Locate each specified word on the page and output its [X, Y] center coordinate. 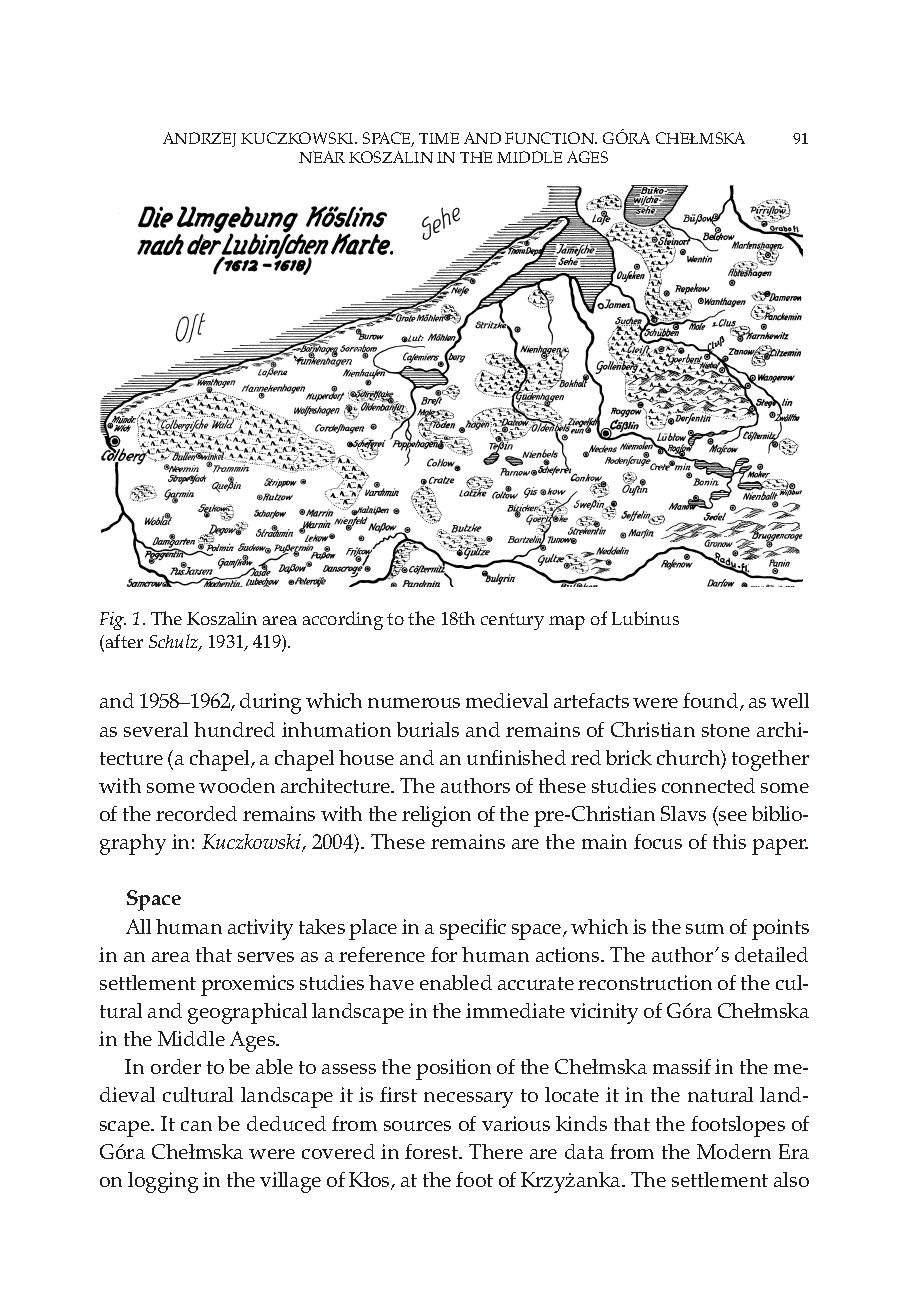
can [196, 1126]
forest [433, 1151]
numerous [414, 703]
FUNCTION [551, 138]
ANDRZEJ [199, 139]
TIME [439, 138]
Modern [734, 1151]
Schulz [174, 642]
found [712, 702]
